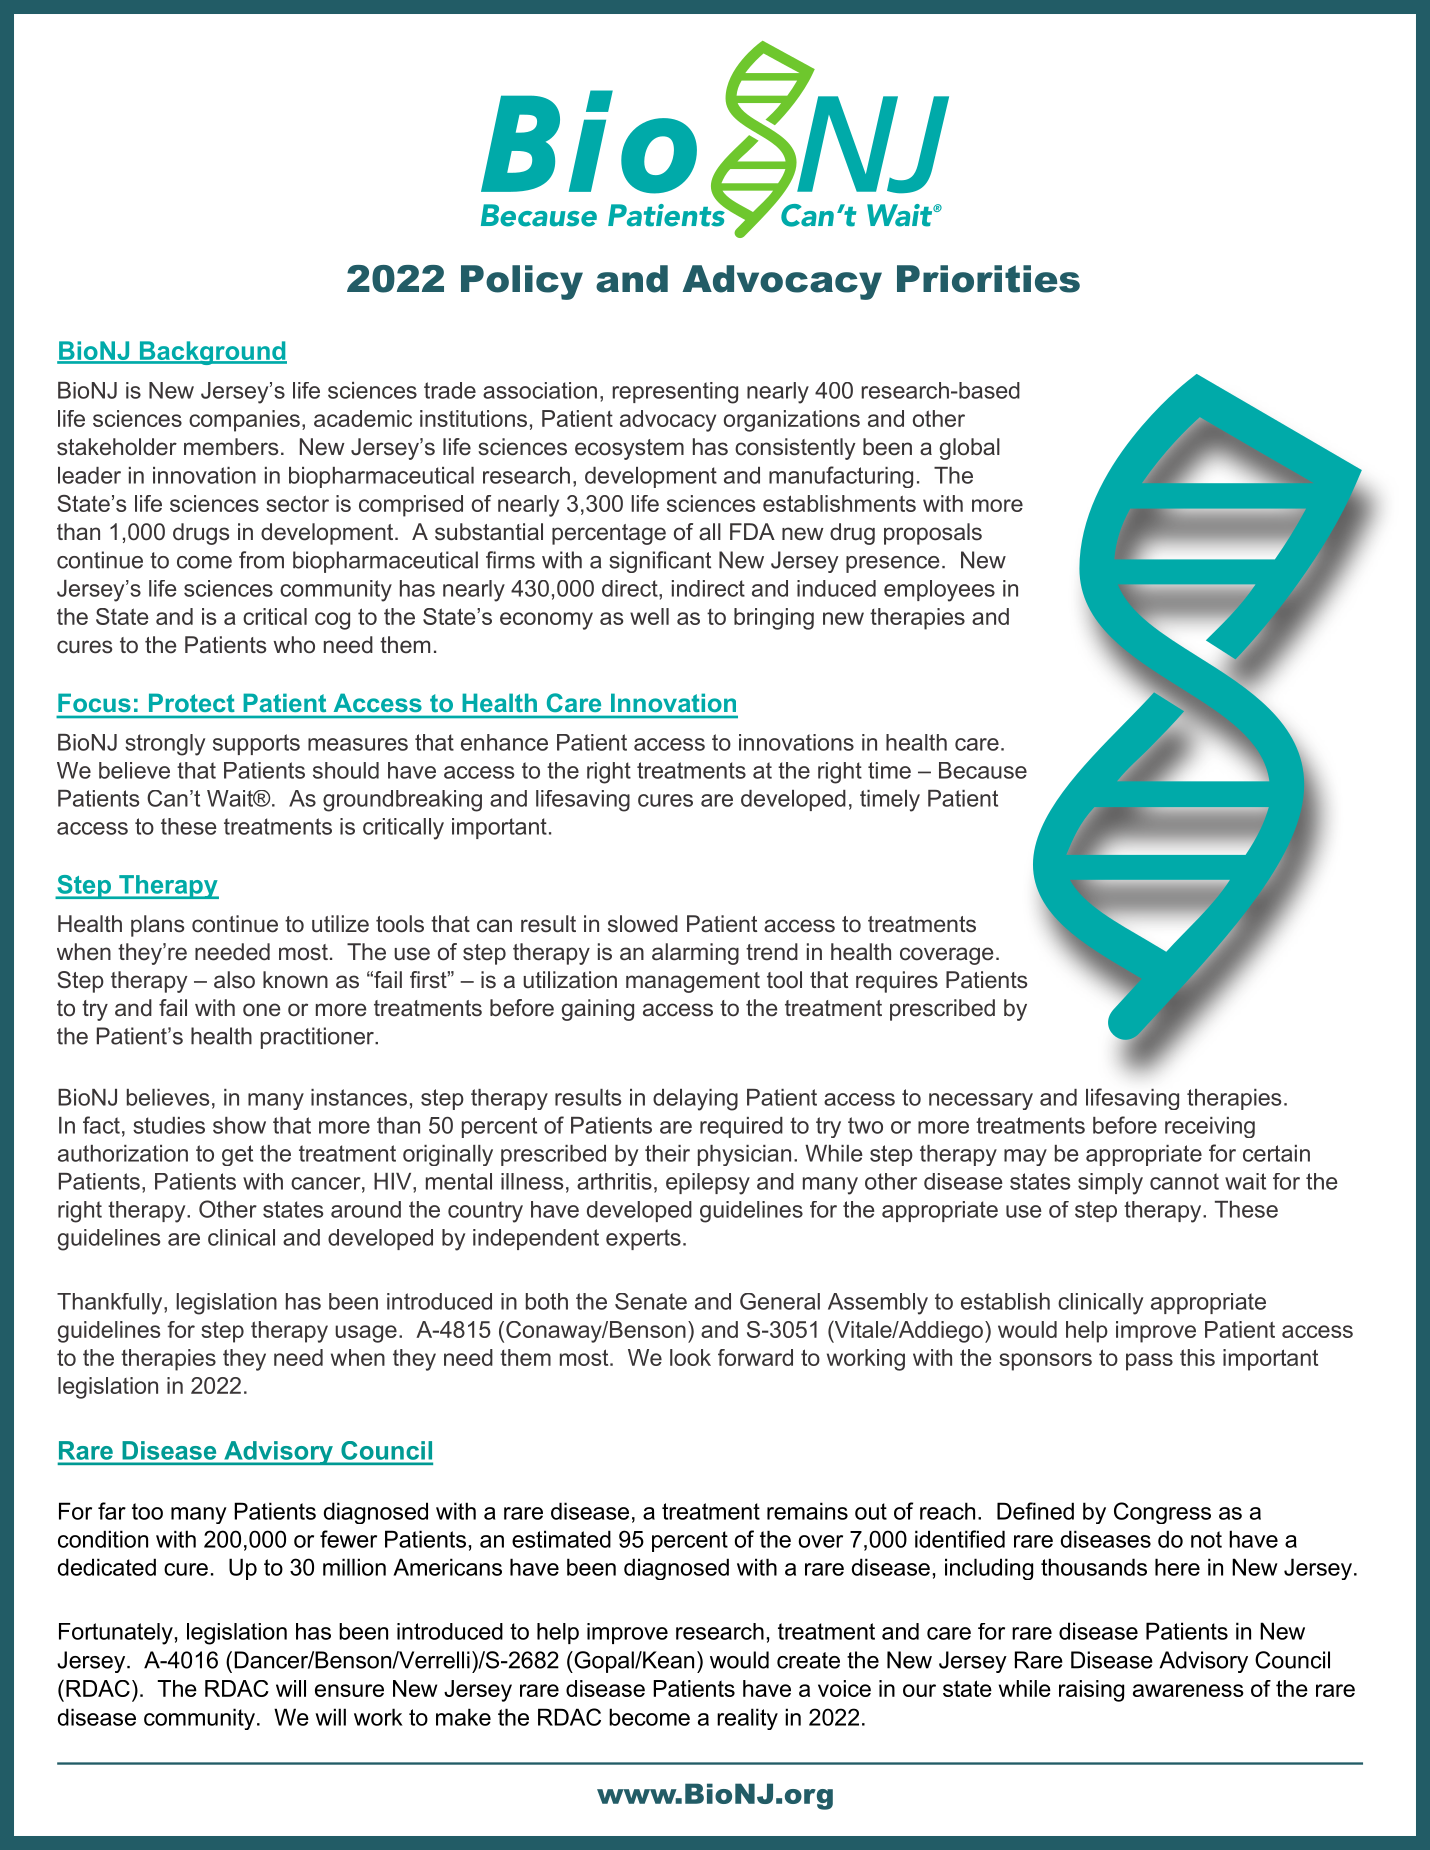 This document has width=1430, height=1850. I want to click on receiving, so click(1210, 1127).
